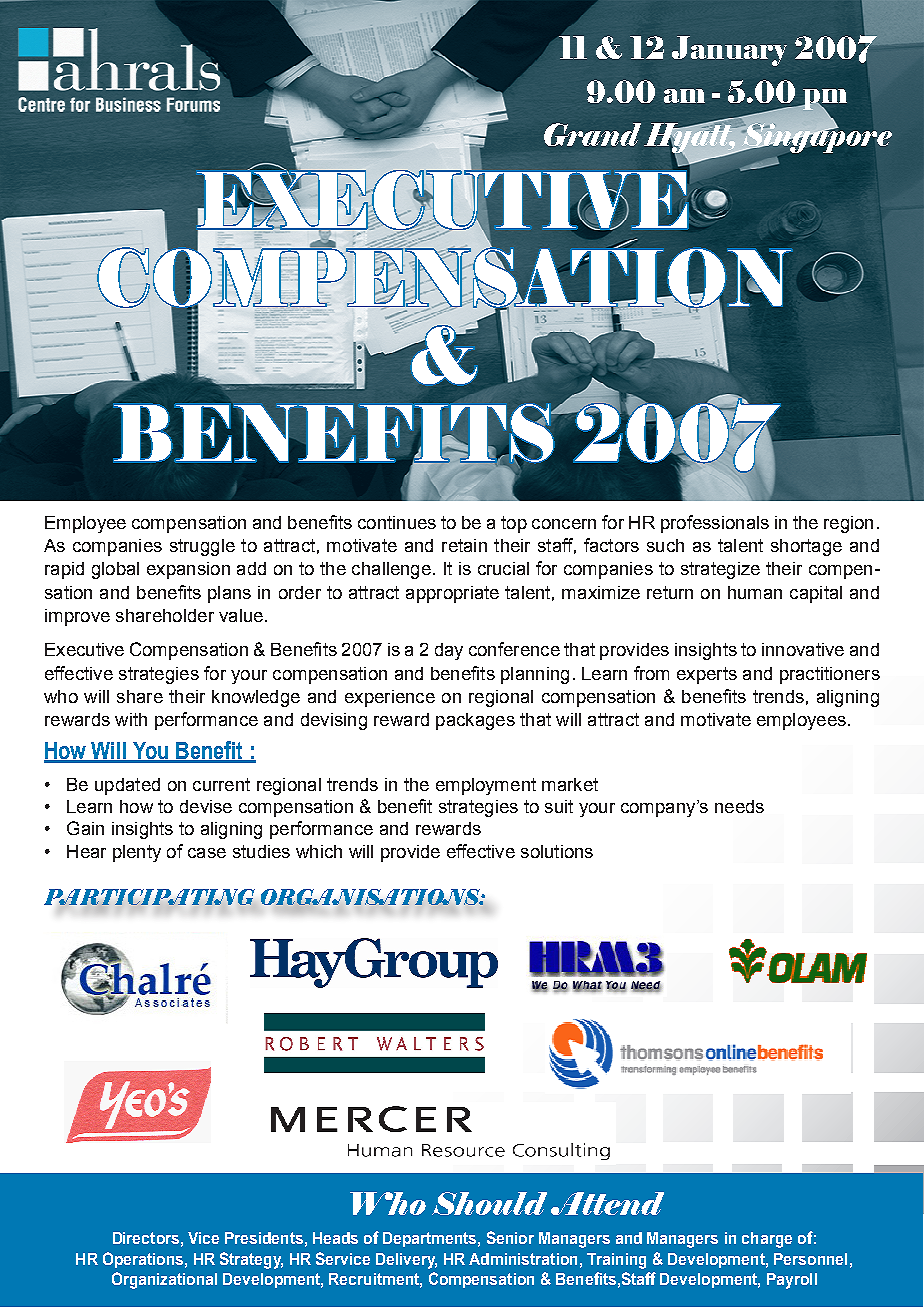 The width and height of the screenshot is (924, 1308). Describe the element at coordinates (715, 524) in the screenshot. I see `professionals` at that location.
